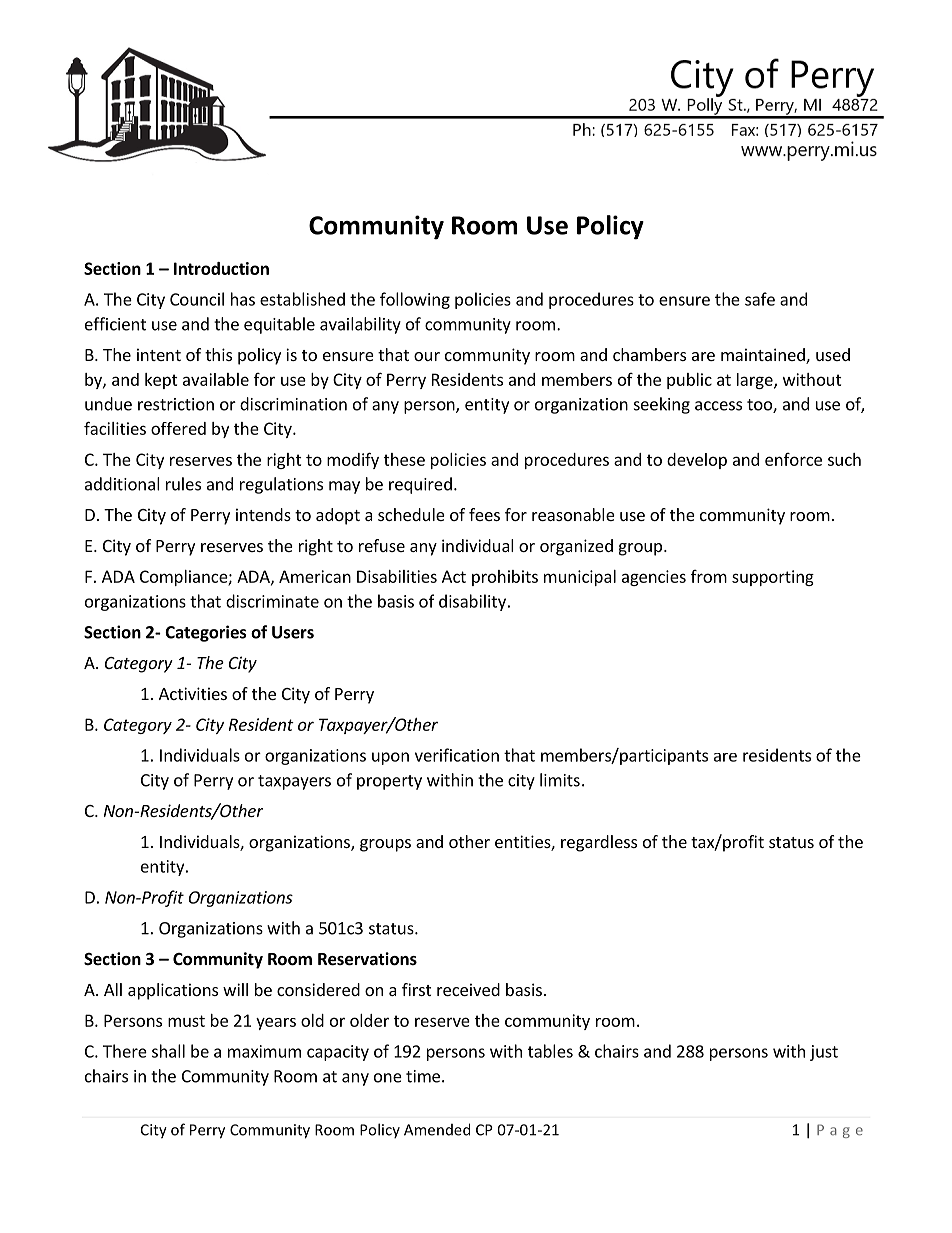 This screenshot has height=1233, width=952. Describe the element at coordinates (415, 300) in the screenshot. I see `following` at that location.
